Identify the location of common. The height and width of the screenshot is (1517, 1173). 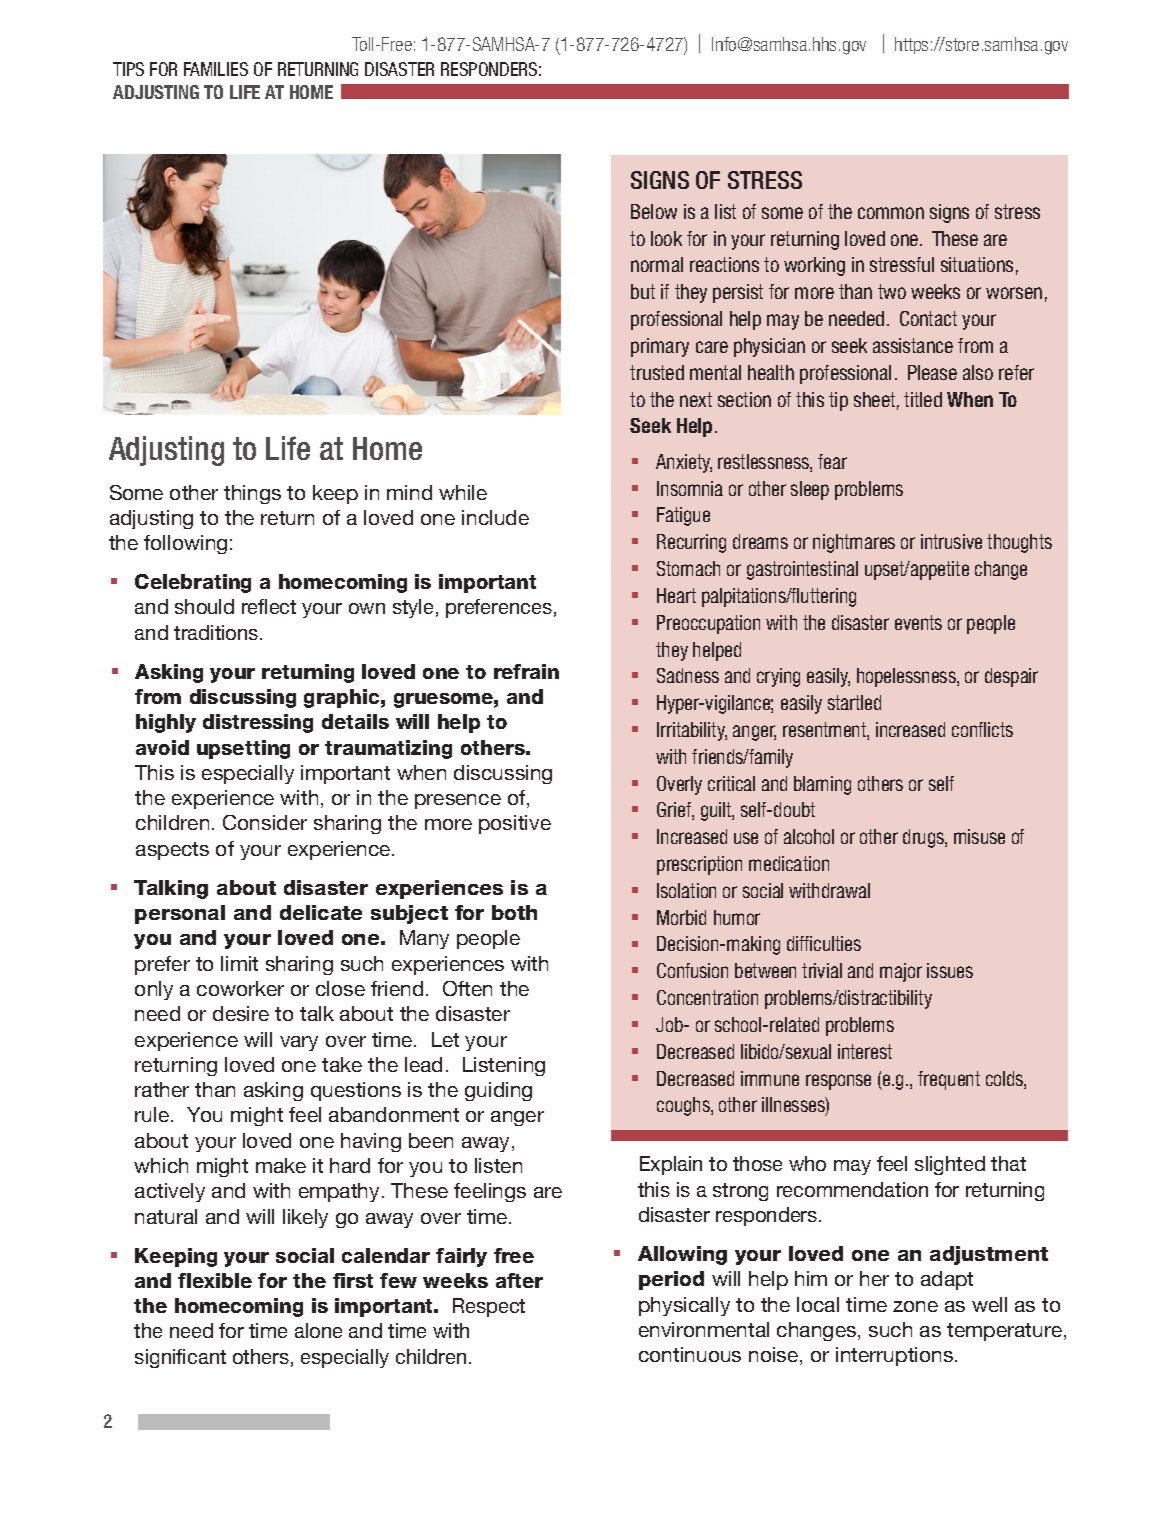
(891, 213).
